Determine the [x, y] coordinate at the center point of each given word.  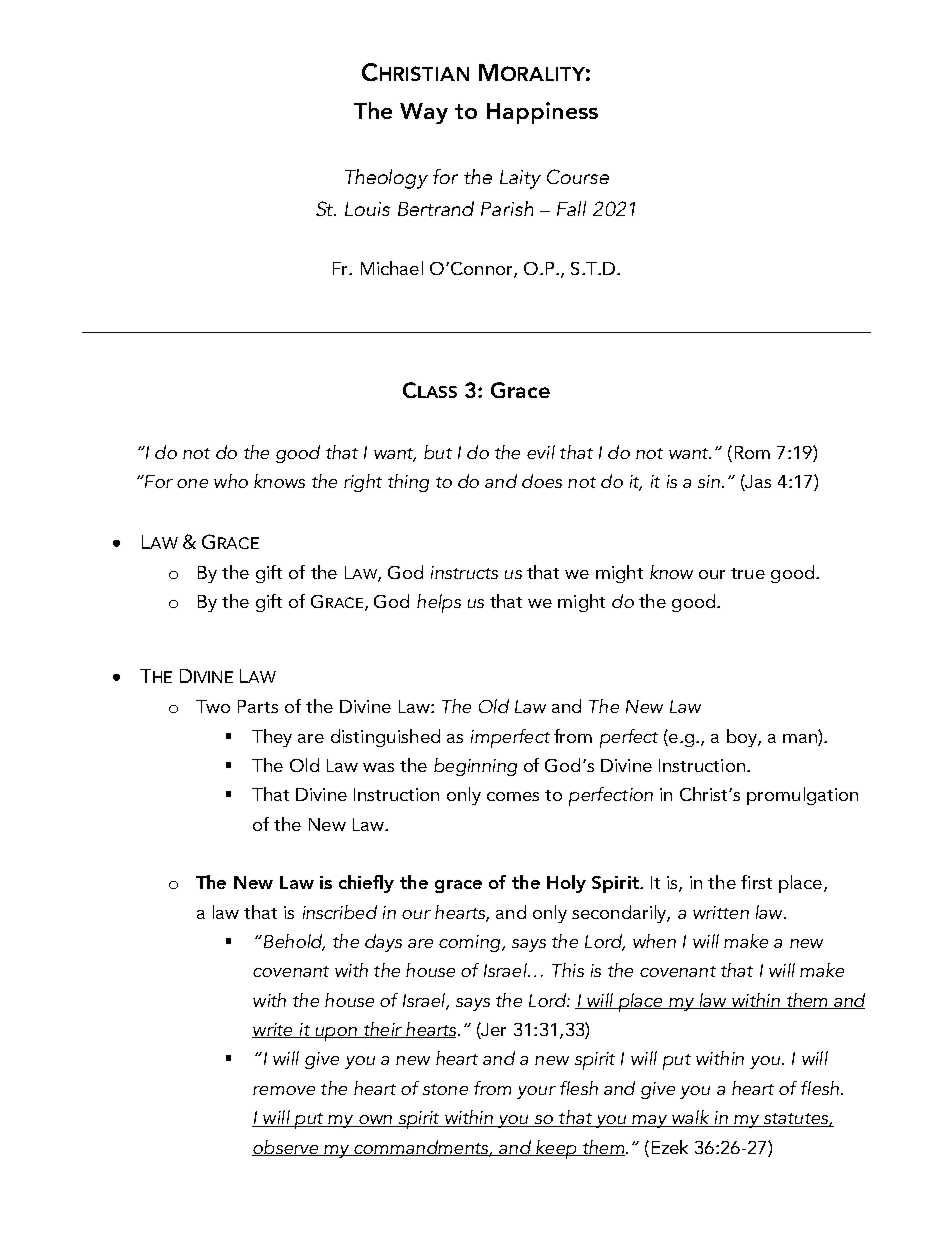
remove [284, 1090]
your [536, 1092]
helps [439, 603]
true [748, 573]
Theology [386, 179]
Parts [258, 706]
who [231, 481]
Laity [520, 179]
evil [541, 452]
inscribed [340, 912]
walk [690, 1118]
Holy [566, 884]
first [756, 882]
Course [578, 176]
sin [709, 481]
